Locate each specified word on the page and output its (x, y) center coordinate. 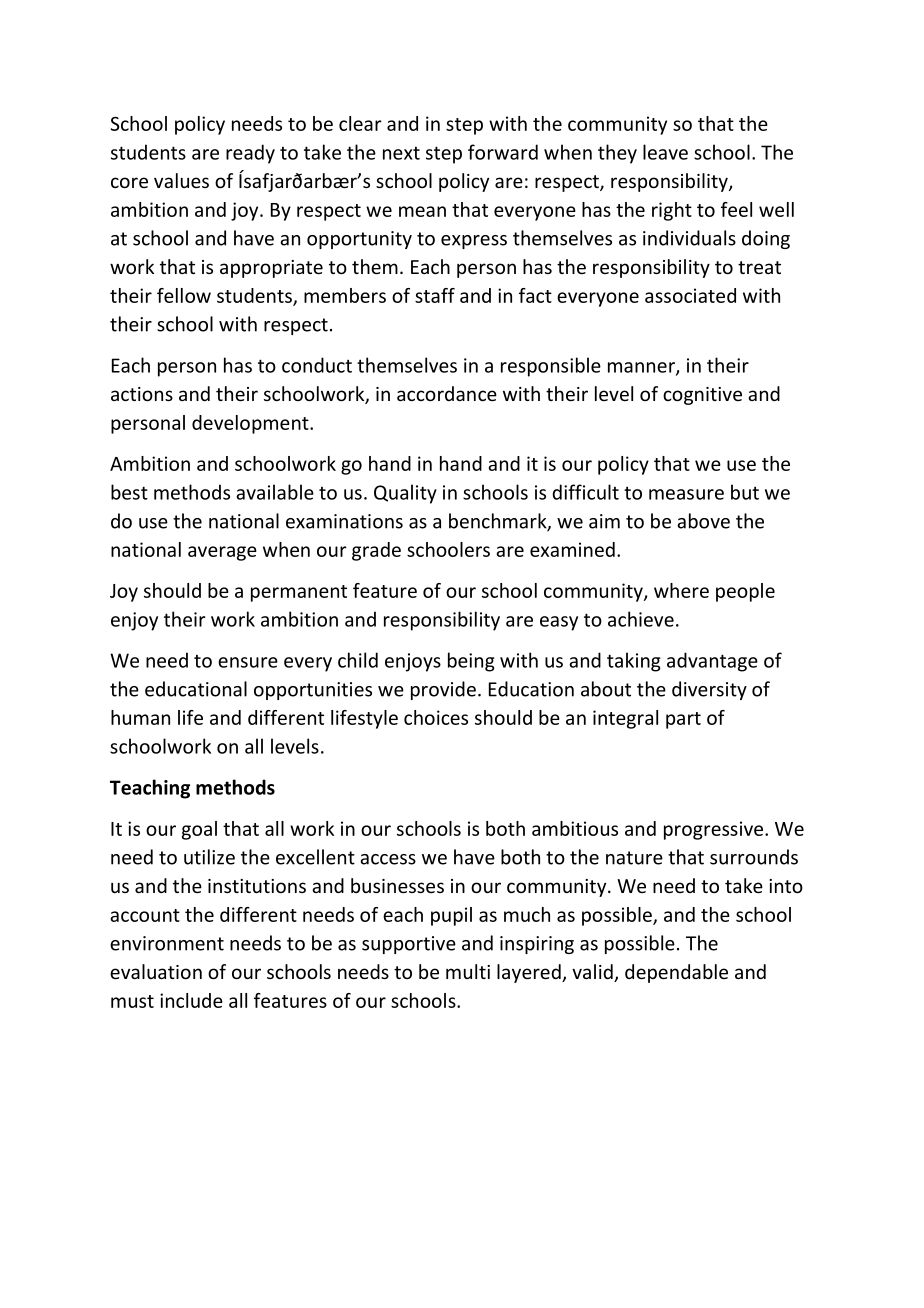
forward (503, 152)
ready (250, 154)
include (191, 1000)
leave (665, 152)
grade (376, 551)
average (222, 553)
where (681, 590)
